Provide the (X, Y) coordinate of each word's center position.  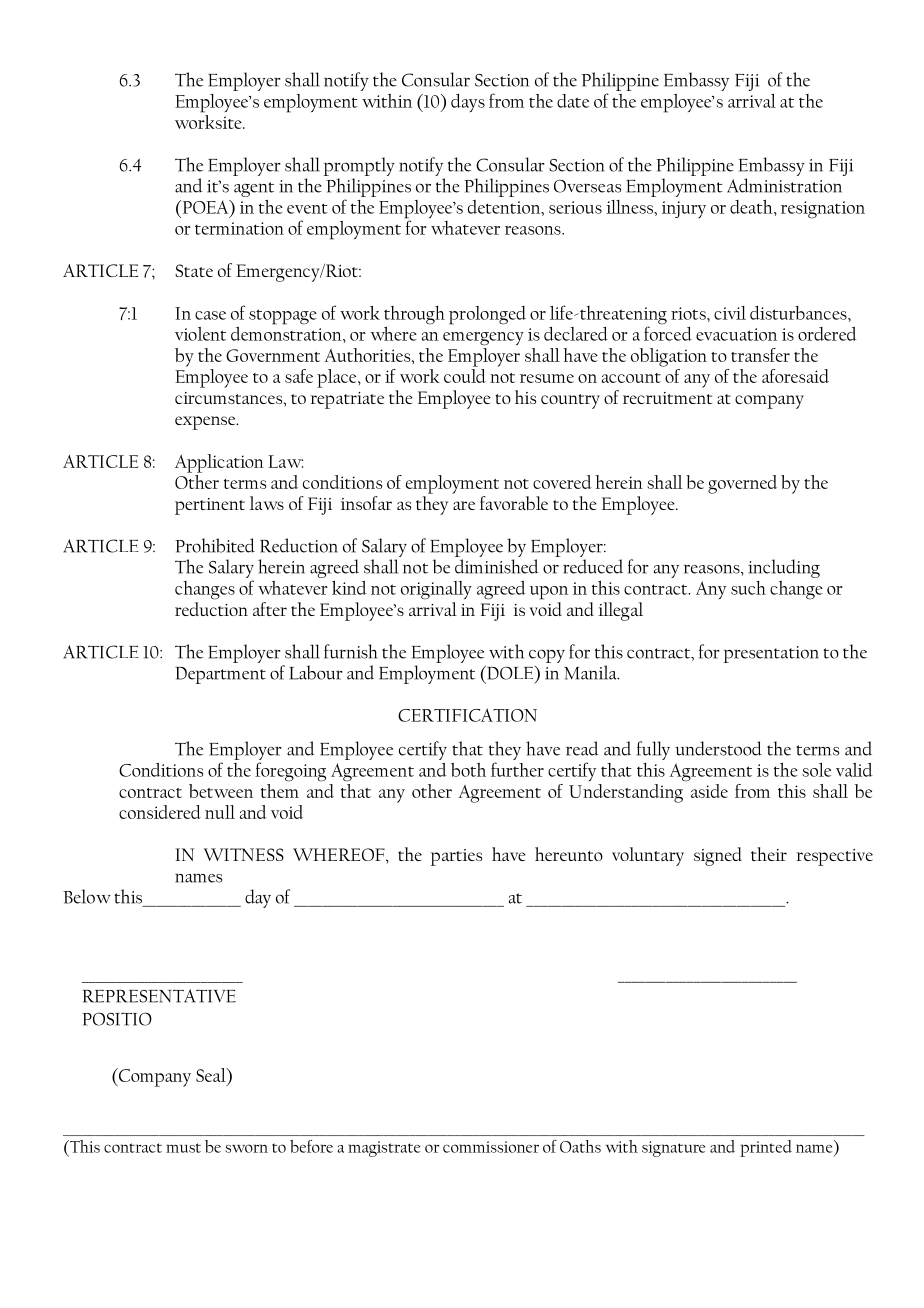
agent (254, 191)
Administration (784, 185)
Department (220, 675)
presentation (771, 654)
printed (766, 1148)
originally (436, 590)
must (183, 1148)
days (468, 103)
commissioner (491, 1147)
